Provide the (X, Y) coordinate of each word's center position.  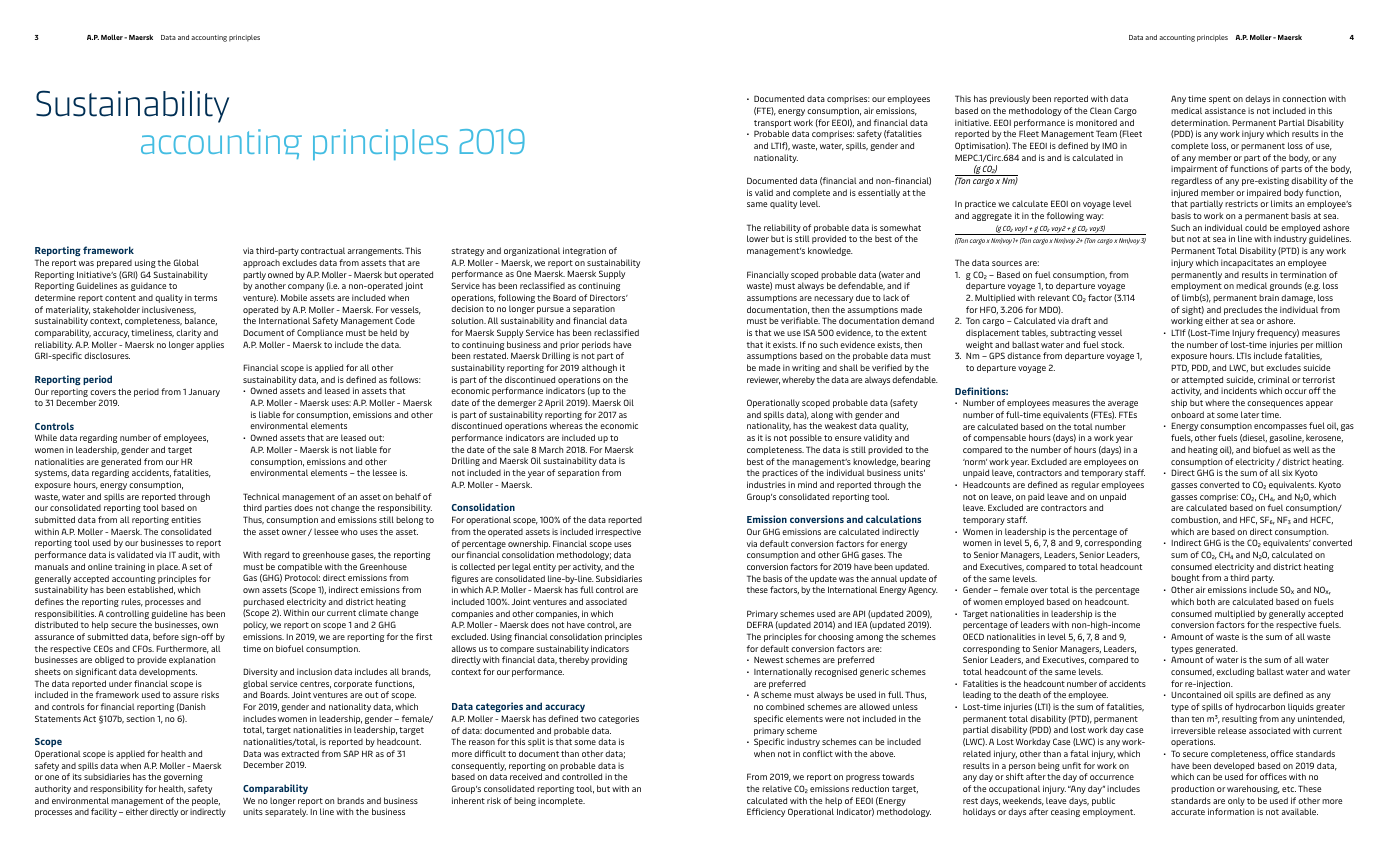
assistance (1225, 110)
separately (286, 812)
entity (544, 568)
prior (569, 345)
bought (1185, 578)
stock (1112, 344)
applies (210, 345)
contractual (323, 250)
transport (772, 124)
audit (189, 555)
